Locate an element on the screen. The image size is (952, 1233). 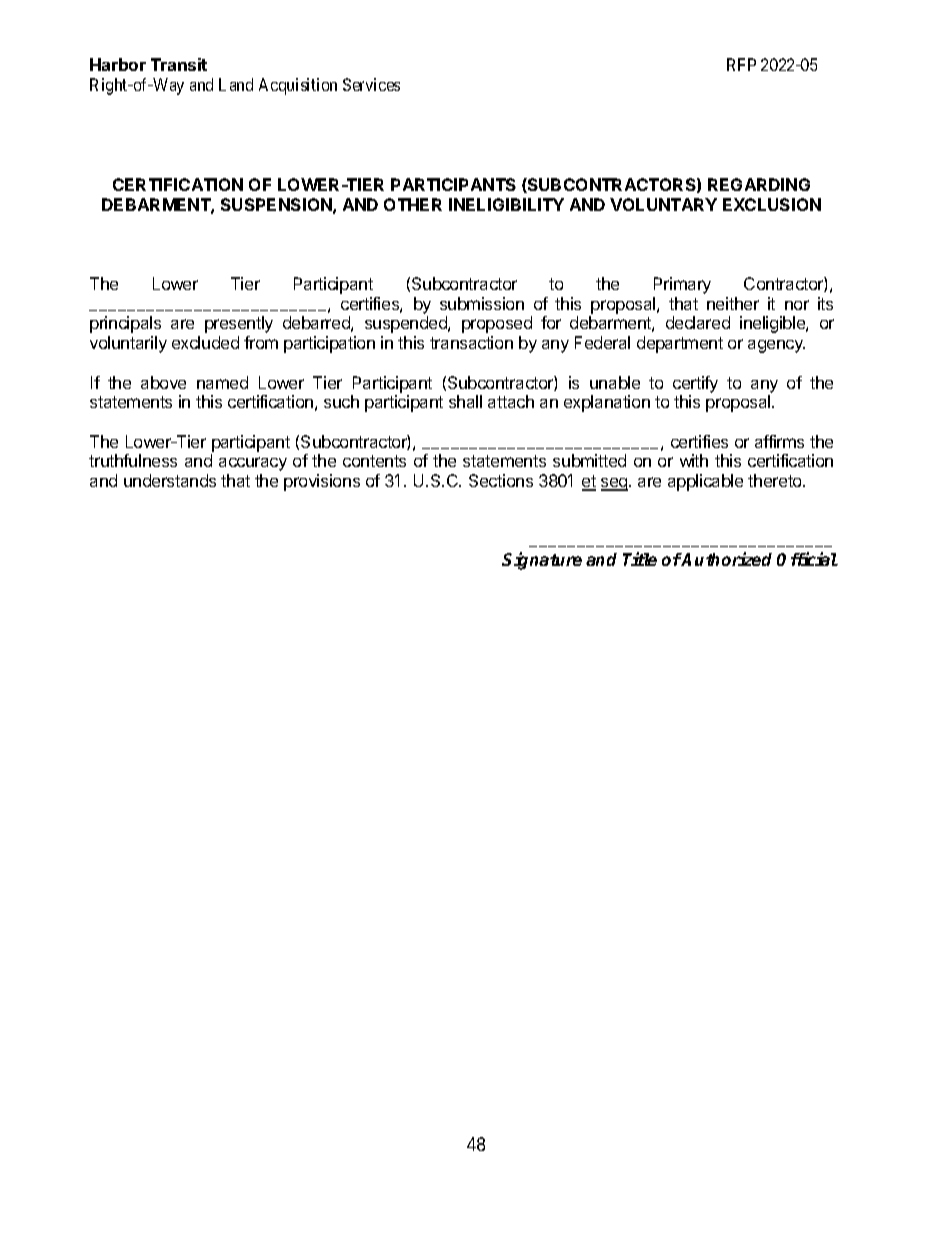
affirms is located at coordinates (779, 441).
